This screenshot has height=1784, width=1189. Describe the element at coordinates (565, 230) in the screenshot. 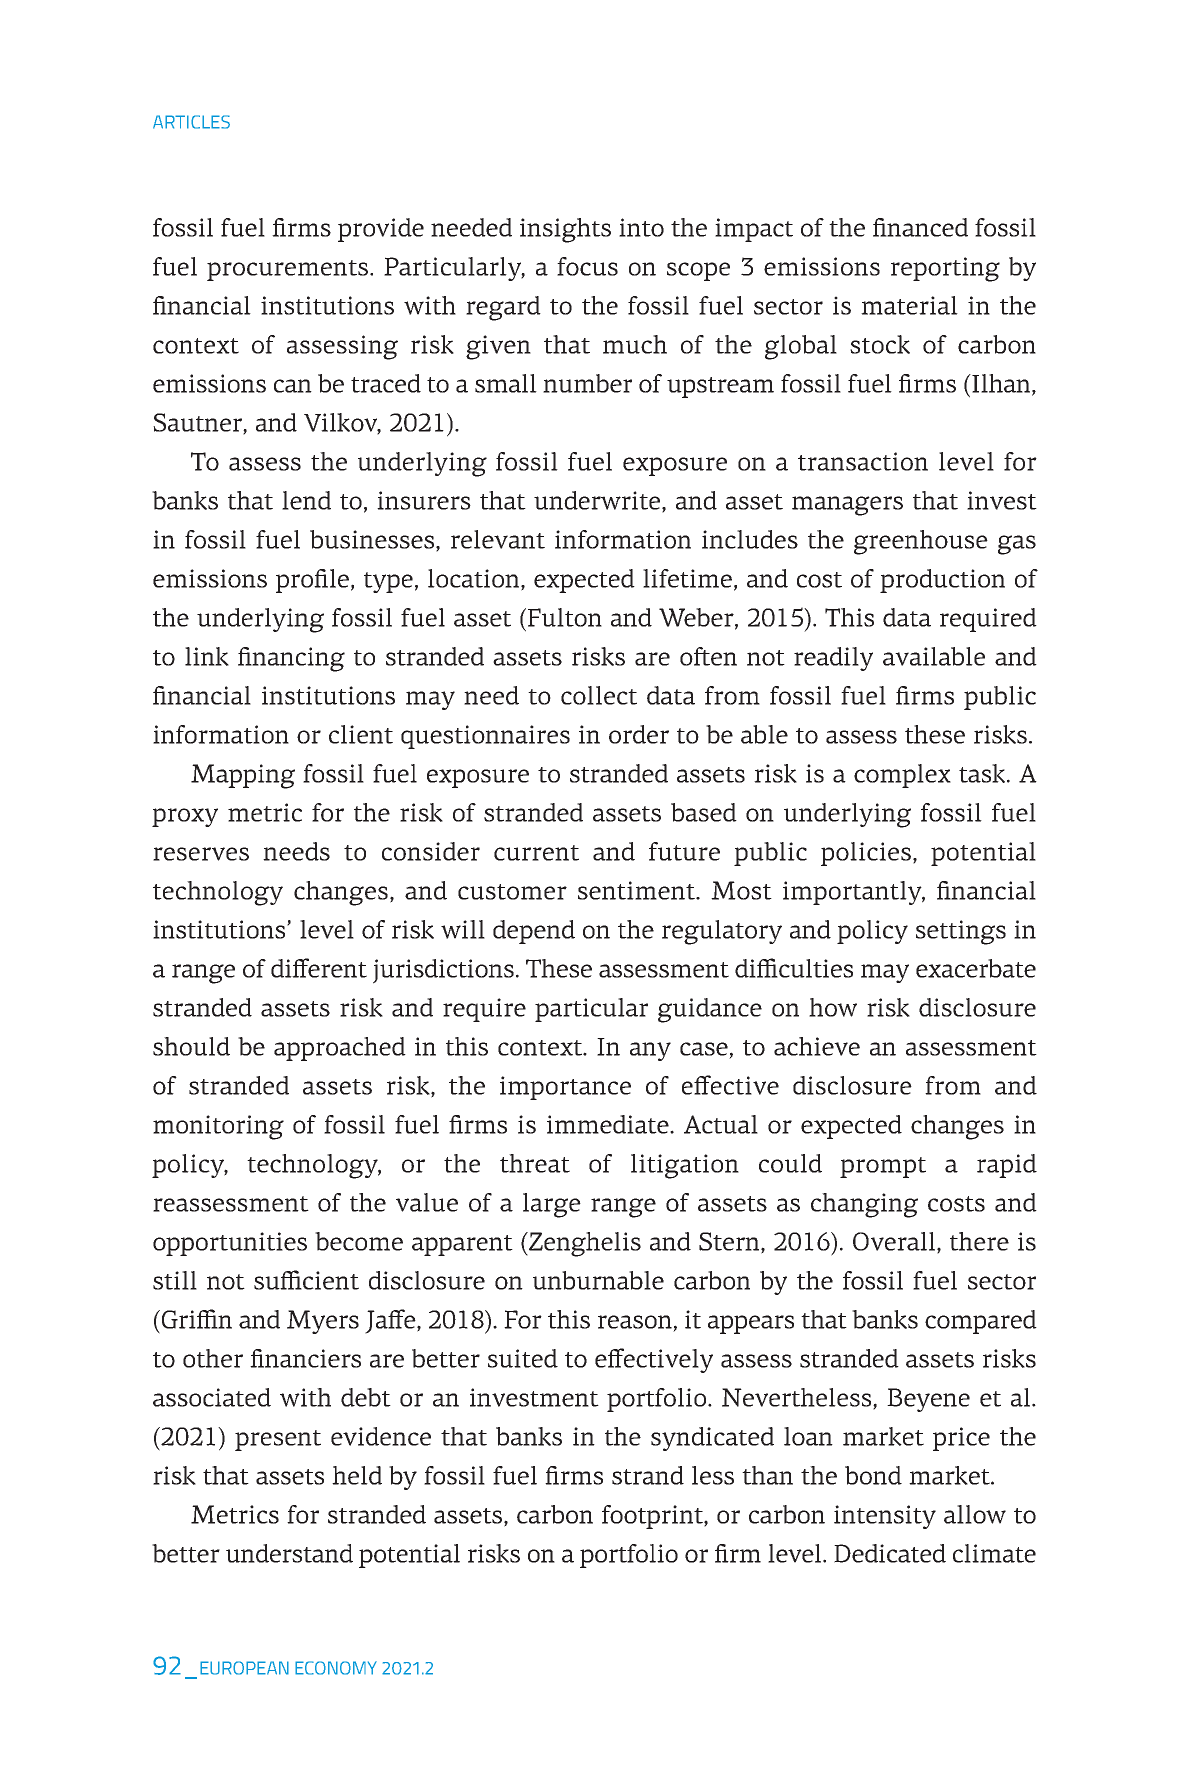

I see `insights` at that location.
